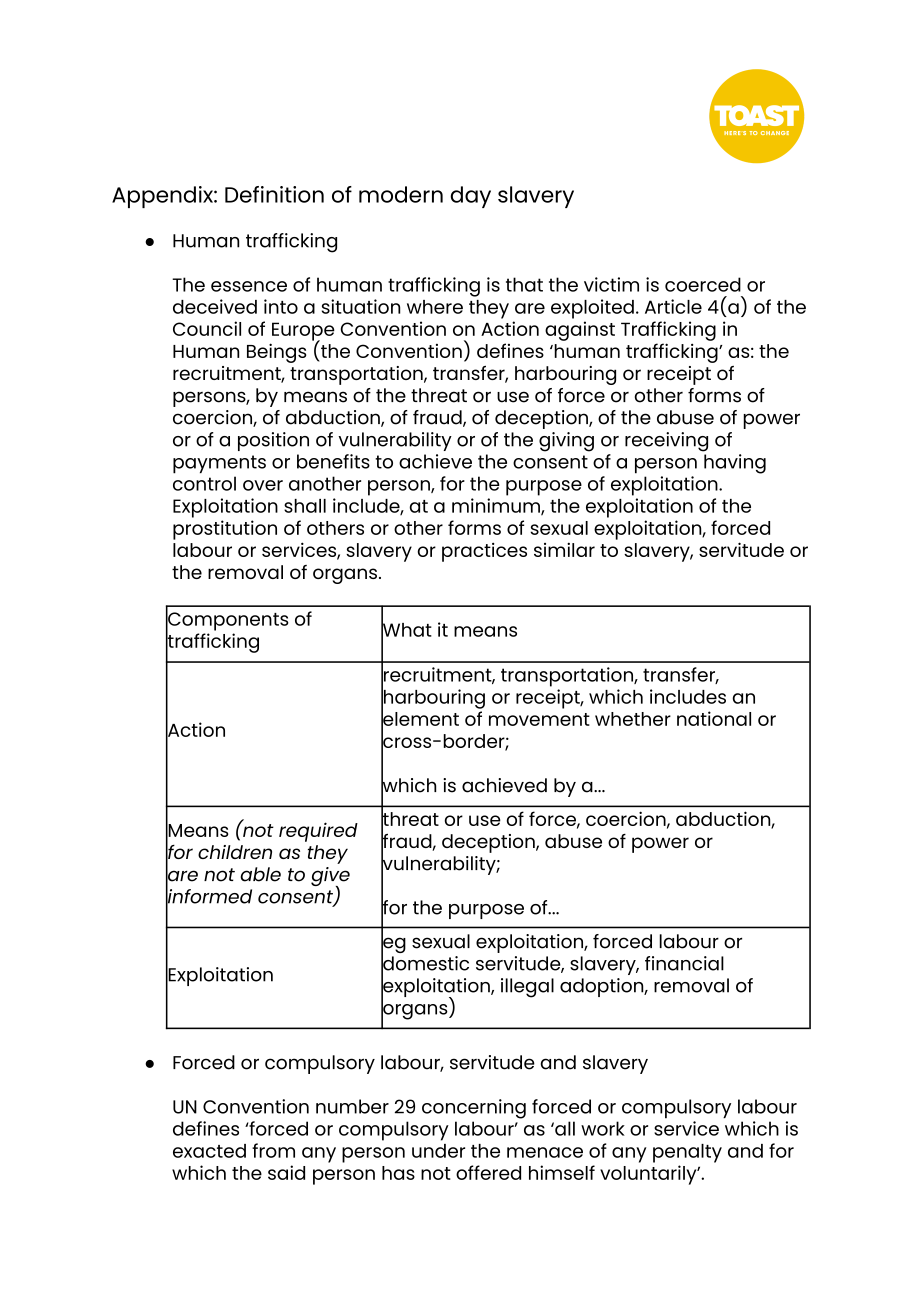  Describe the element at coordinates (235, 852) in the page. I see `children` at that location.
